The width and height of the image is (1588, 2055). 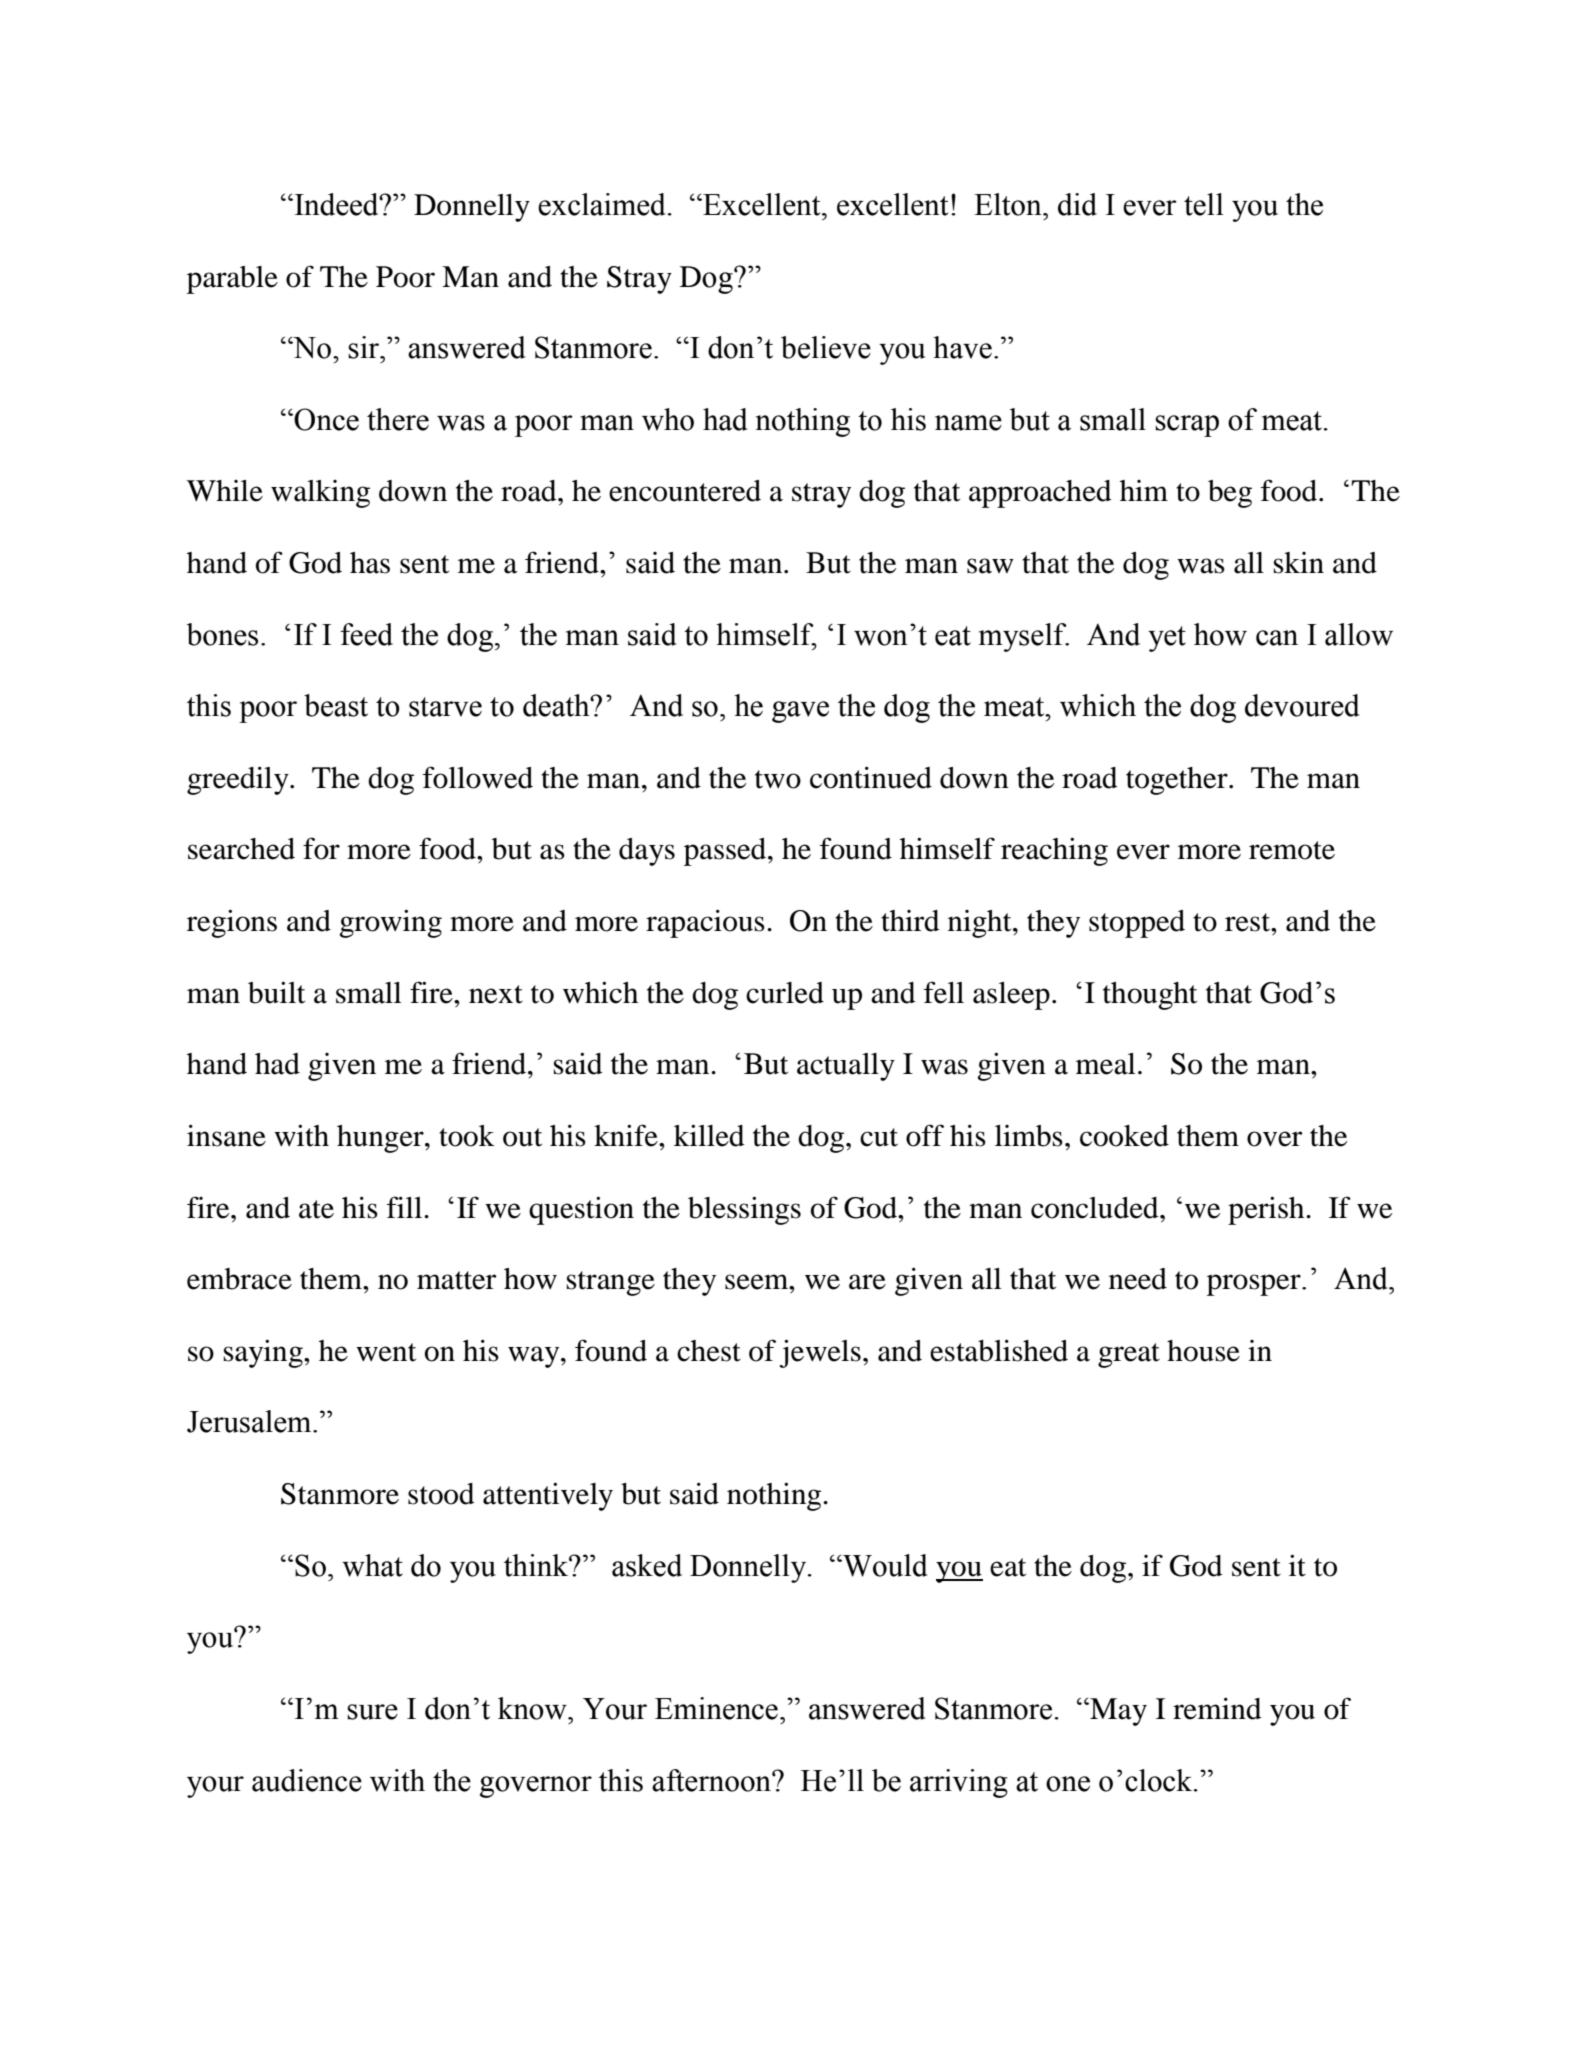 What do you see at coordinates (276, 992) in the image?
I see `built` at bounding box center [276, 992].
